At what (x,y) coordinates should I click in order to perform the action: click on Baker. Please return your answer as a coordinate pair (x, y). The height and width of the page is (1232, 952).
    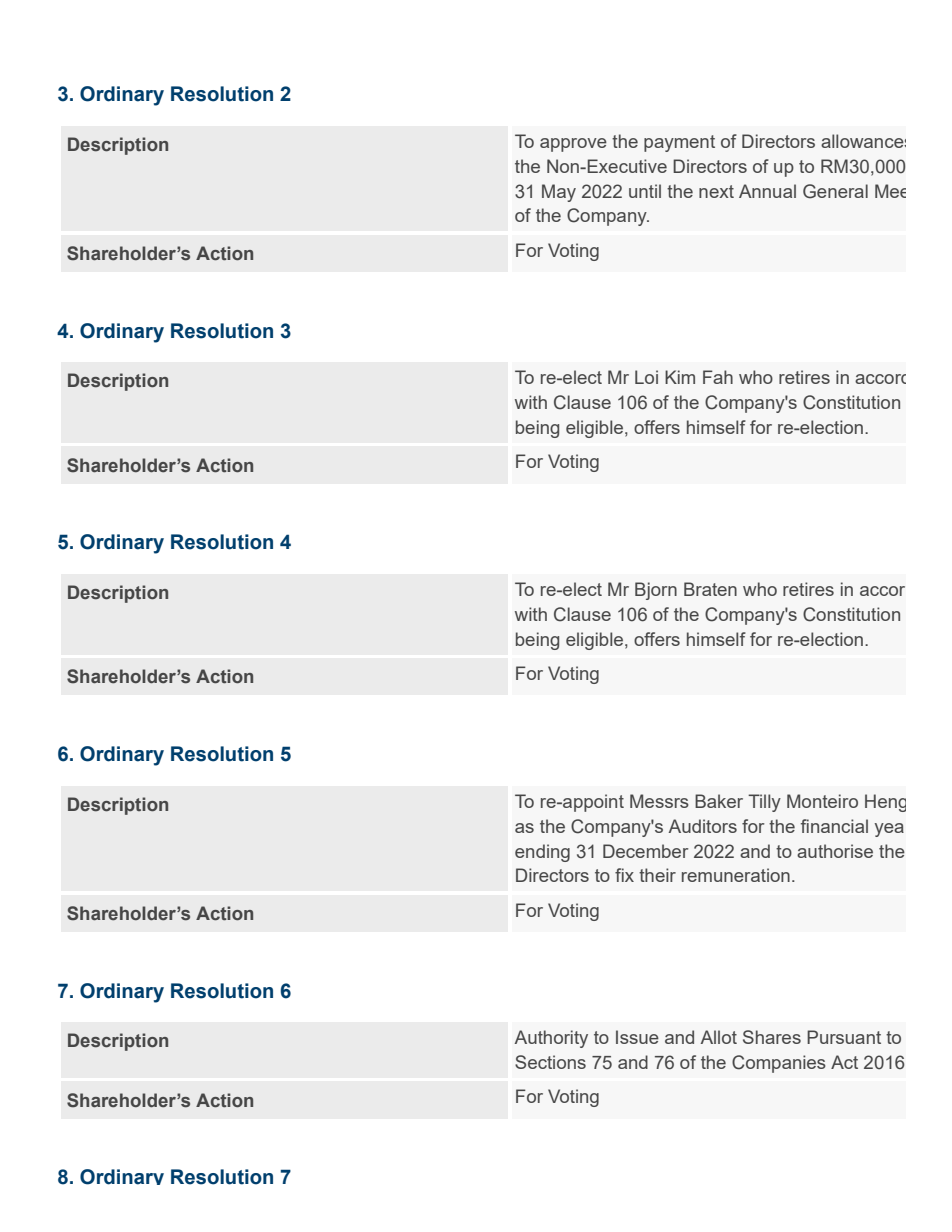
    Looking at the image, I should click on (719, 801).
